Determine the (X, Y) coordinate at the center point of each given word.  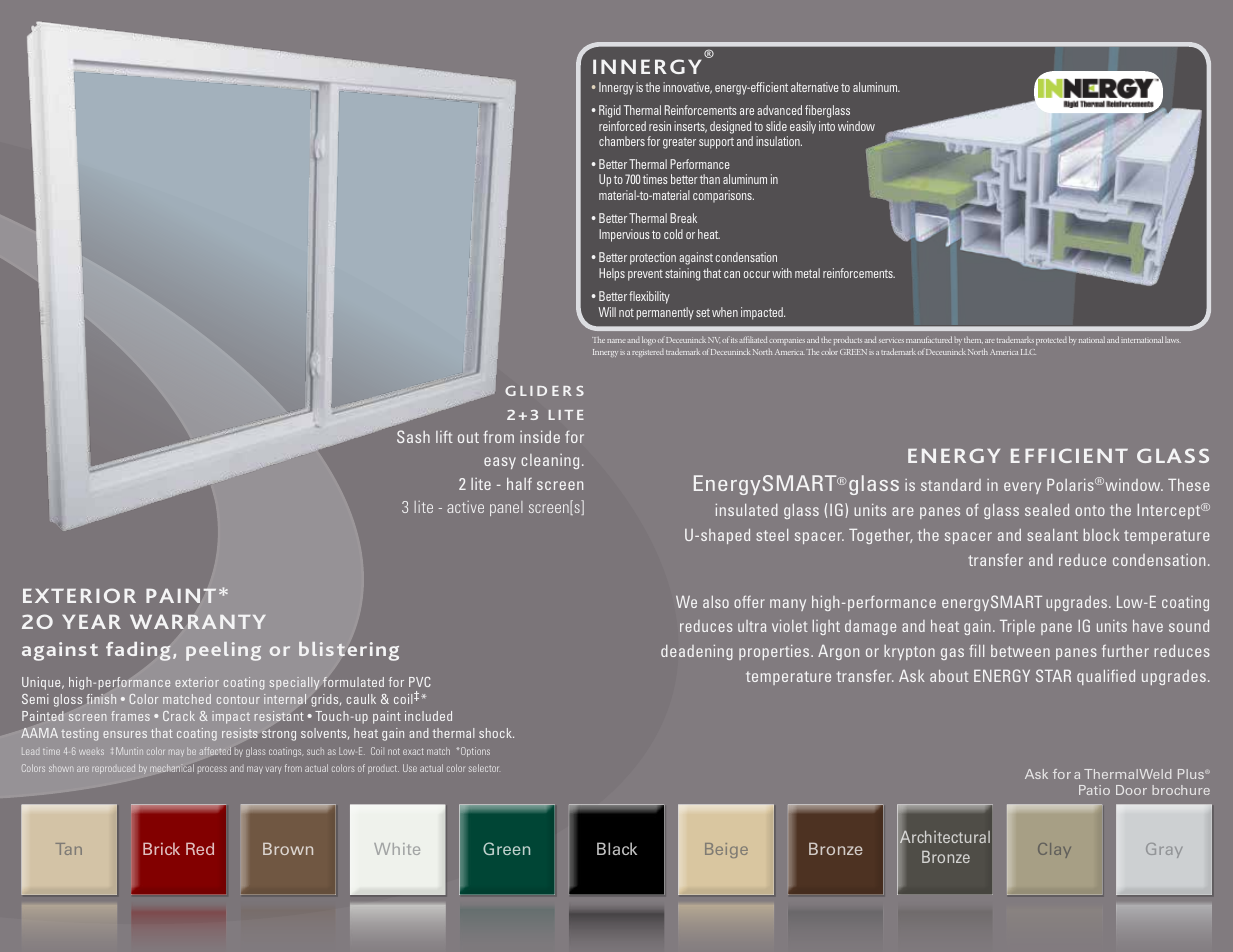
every (1022, 488)
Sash (413, 436)
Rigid (610, 111)
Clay (1054, 850)
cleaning (550, 461)
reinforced (622, 126)
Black (617, 848)
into (827, 126)
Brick (161, 848)
